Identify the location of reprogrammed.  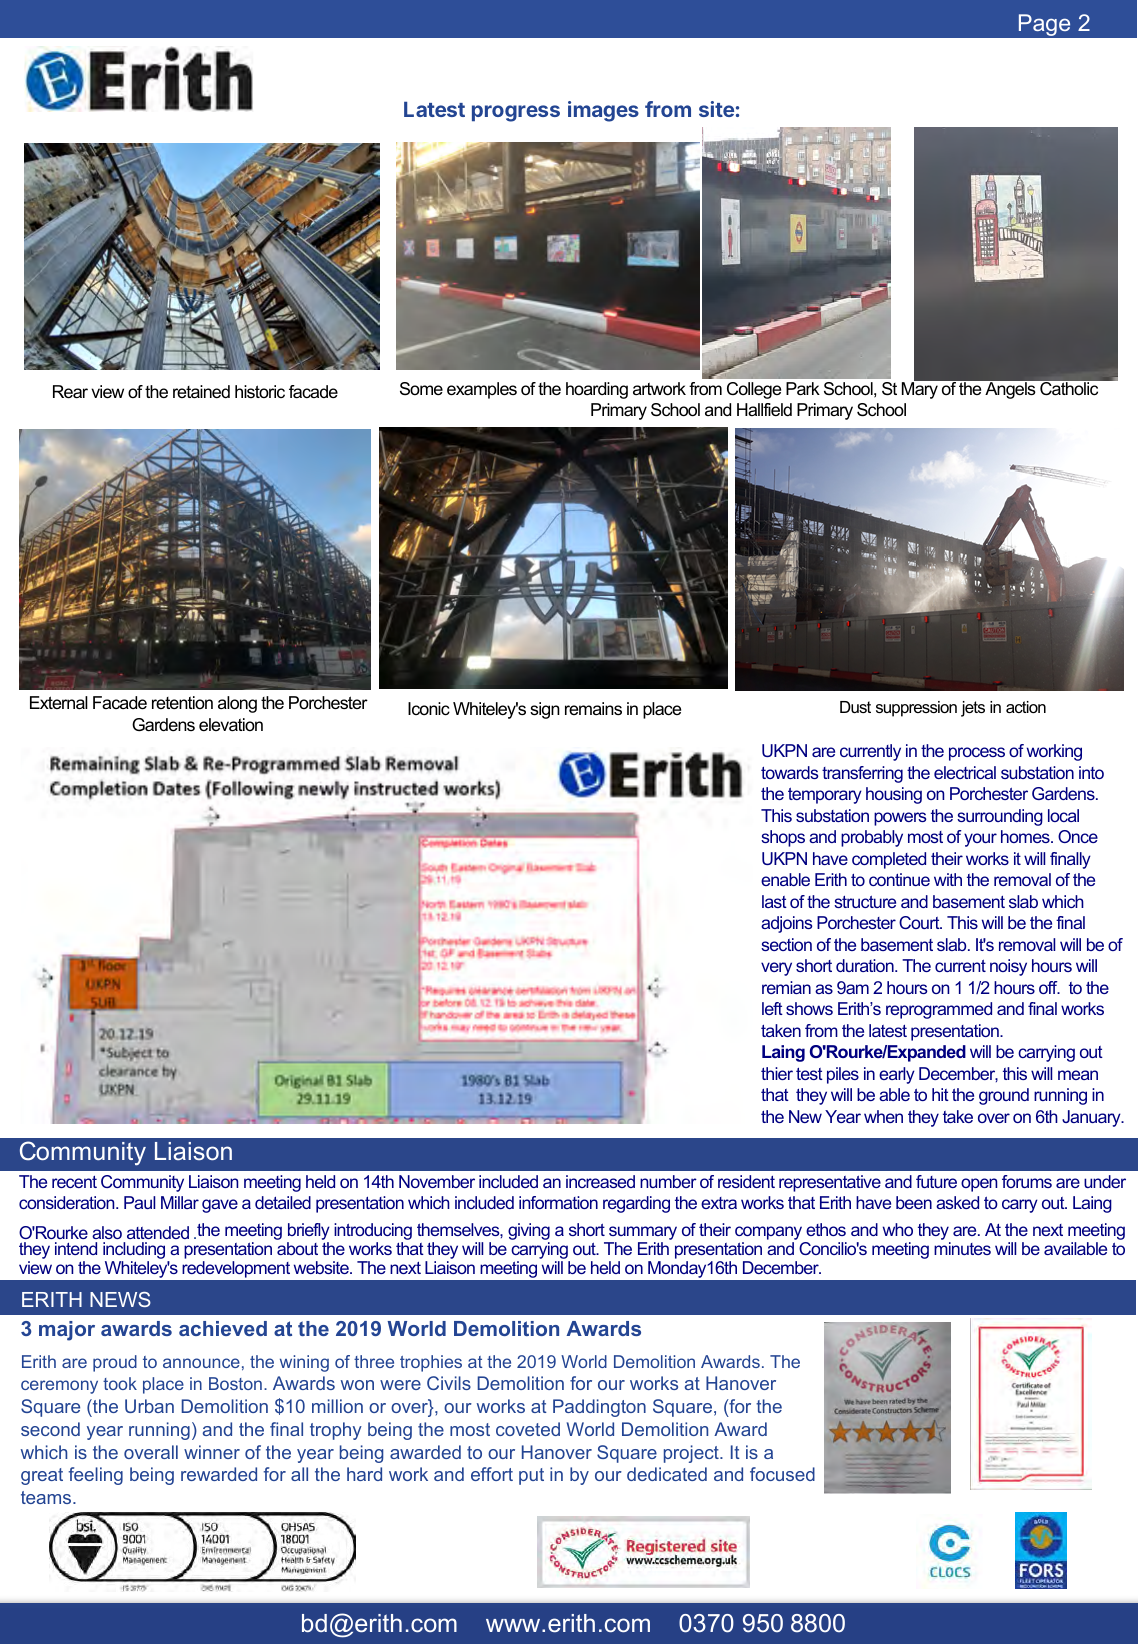
(939, 1010).
